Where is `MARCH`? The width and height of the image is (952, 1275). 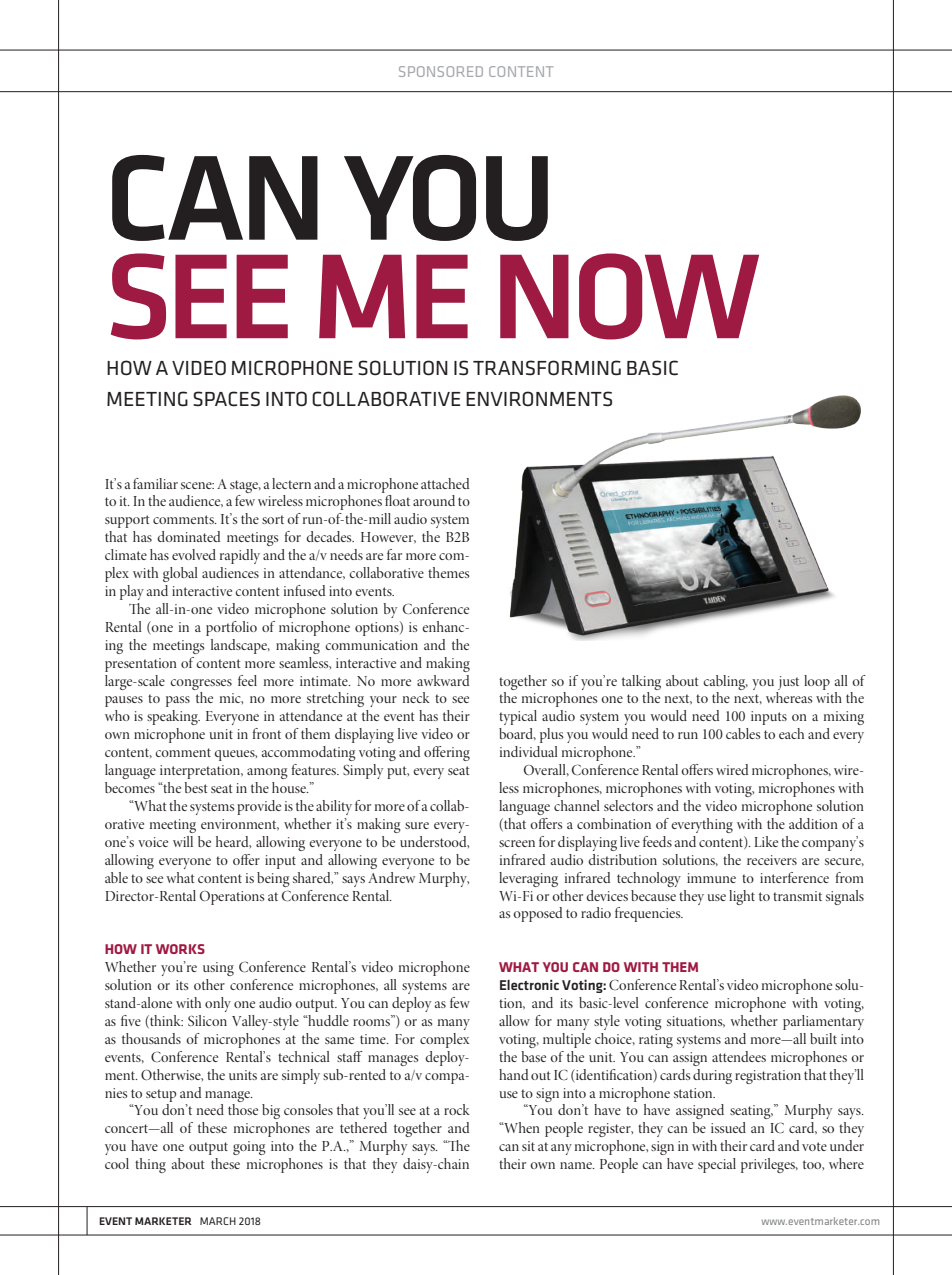
MARCH is located at coordinates (218, 1221).
